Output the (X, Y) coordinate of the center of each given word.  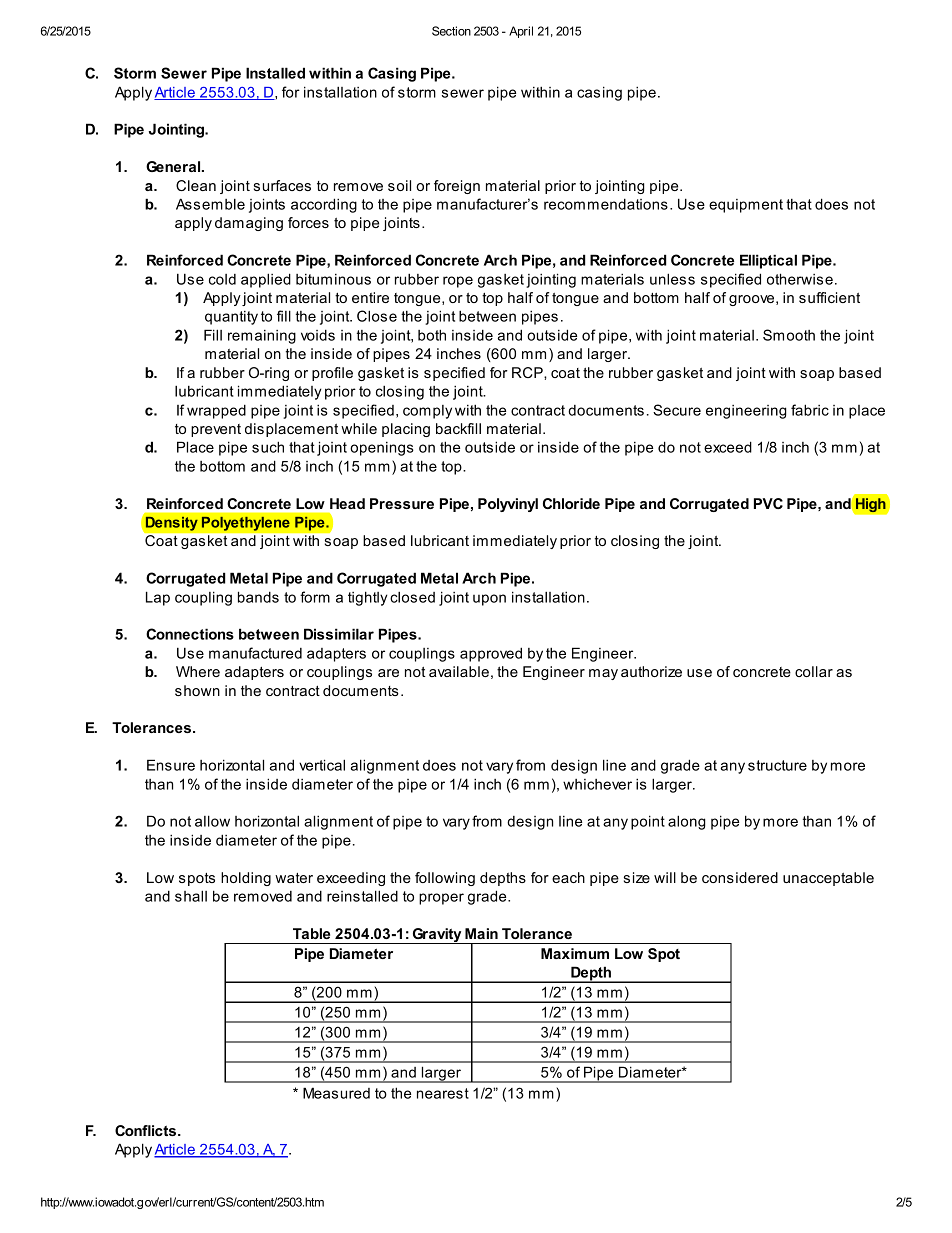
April (521, 32)
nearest (443, 1093)
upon (489, 600)
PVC (768, 503)
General (174, 166)
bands (258, 597)
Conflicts (147, 1130)
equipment (746, 206)
